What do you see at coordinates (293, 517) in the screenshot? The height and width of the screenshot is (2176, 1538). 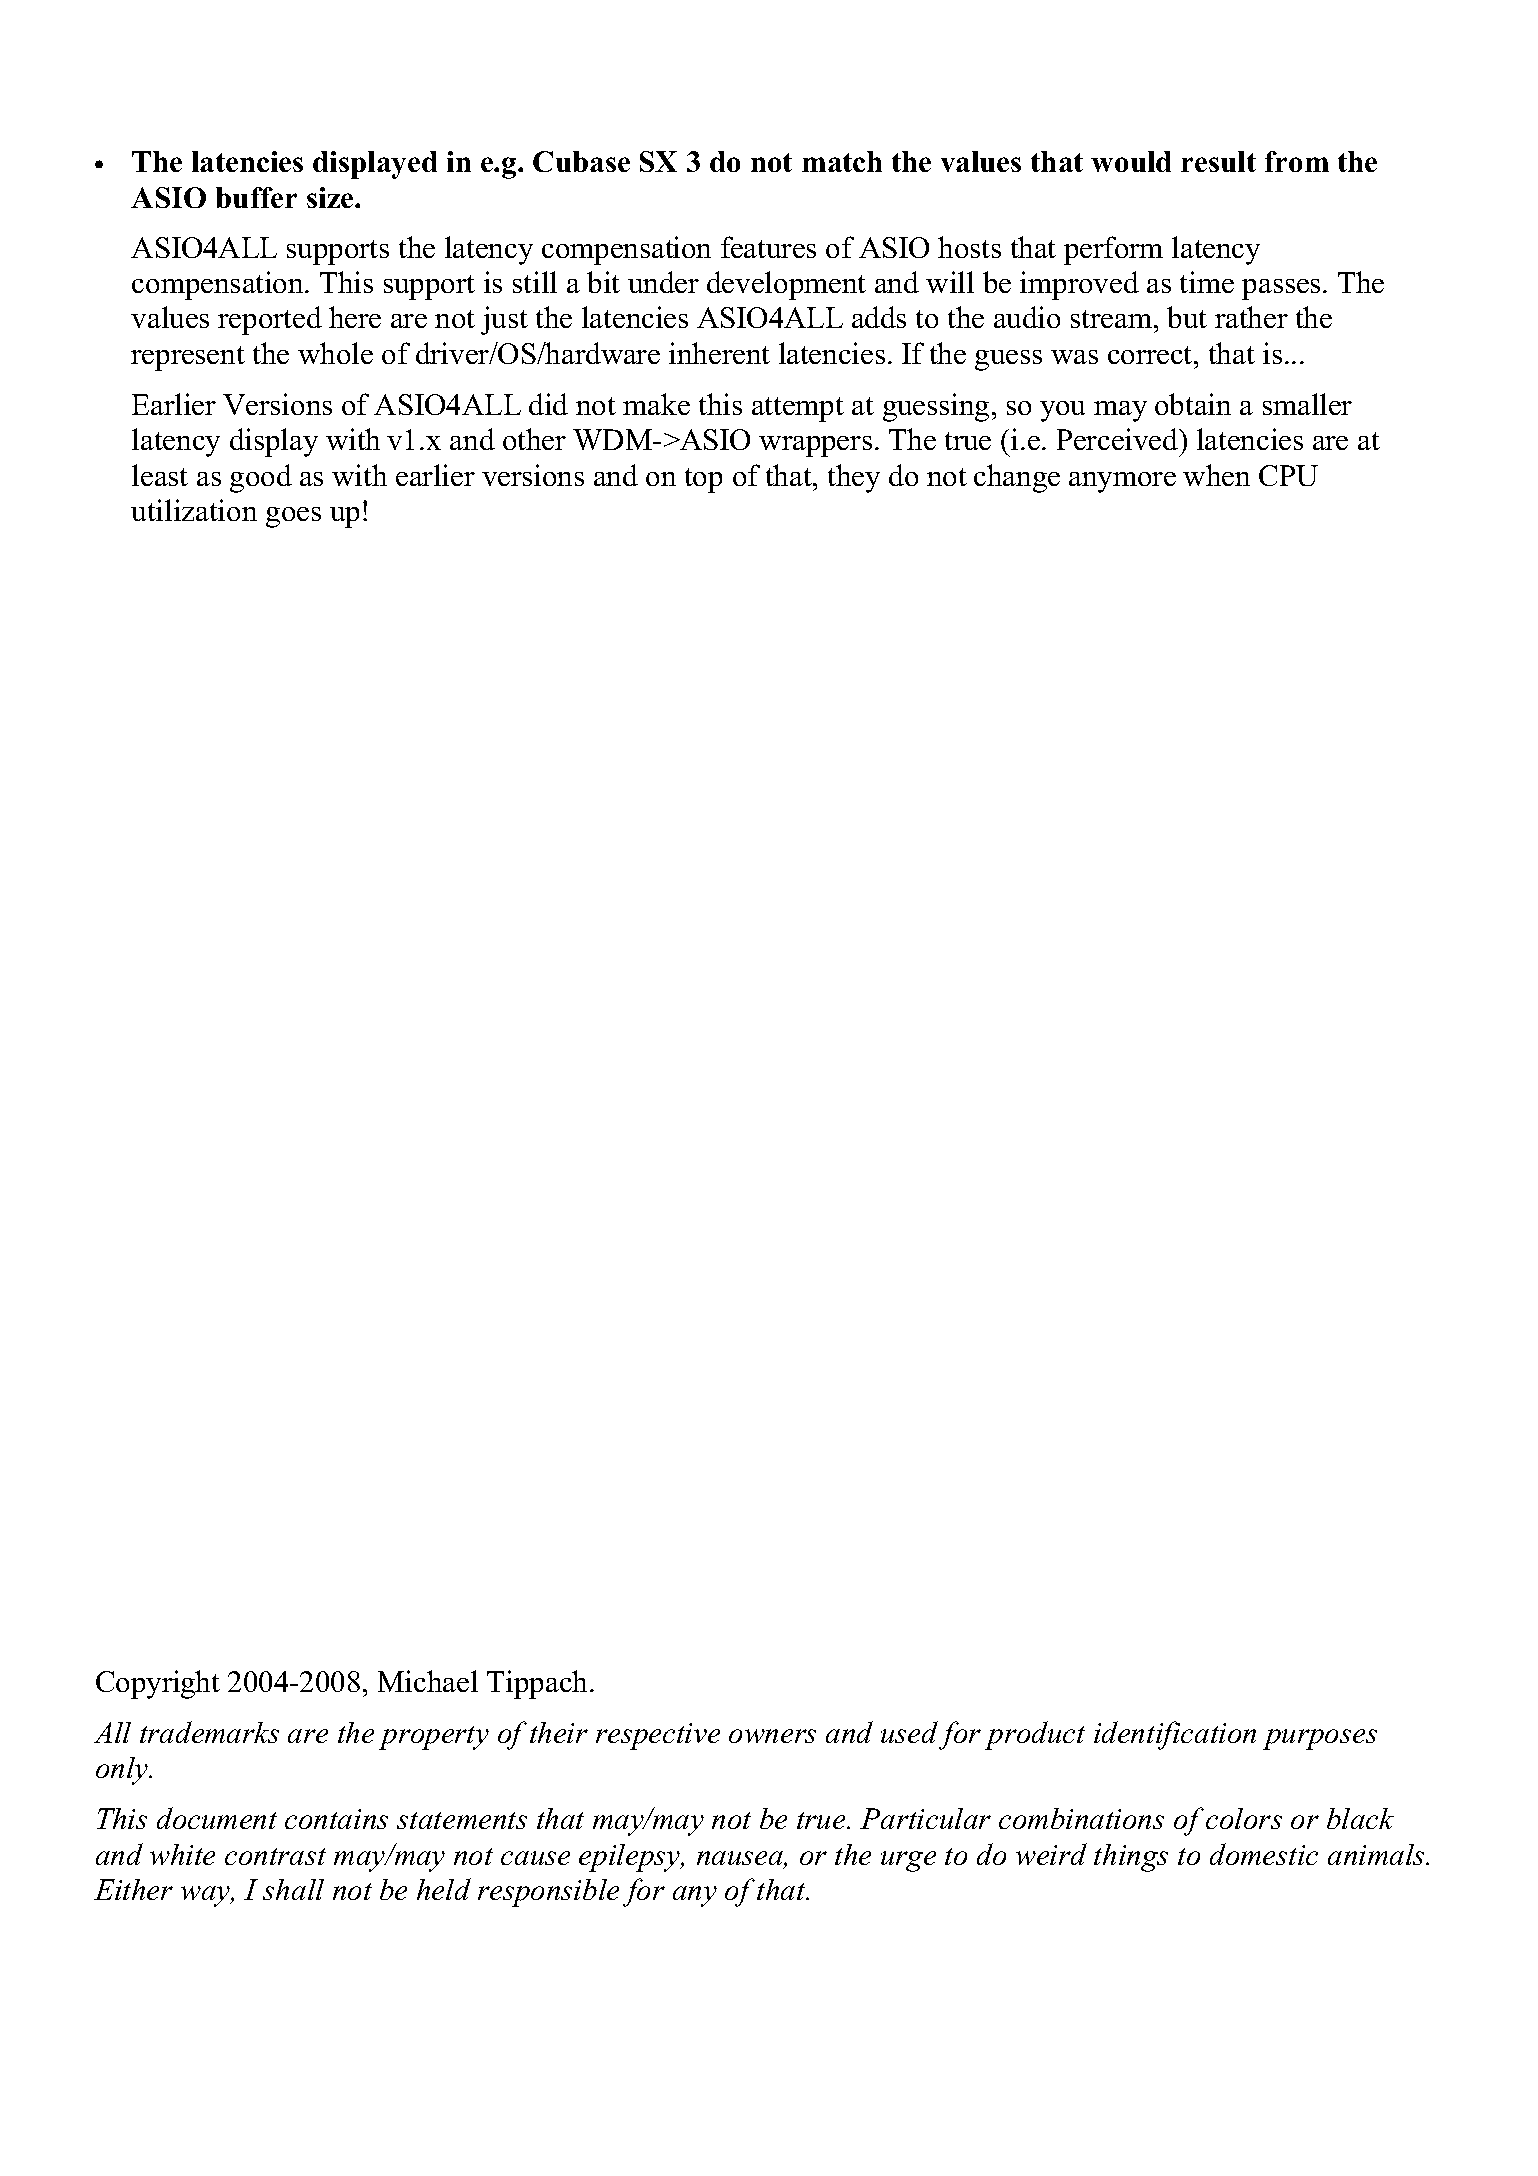 I see `goes` at bounding box center [293, 517].
